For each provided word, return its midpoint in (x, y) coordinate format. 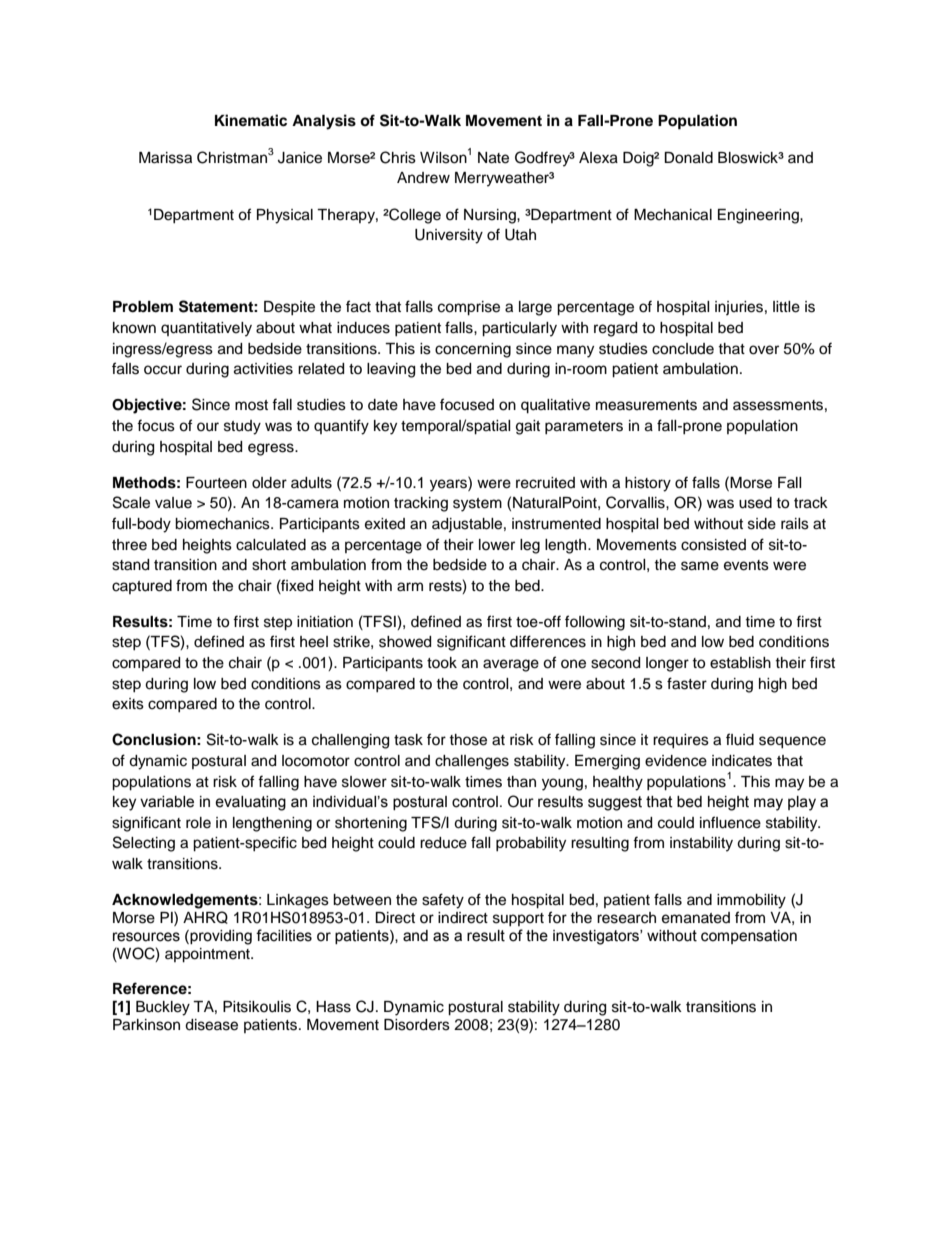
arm (410, 587)
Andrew (423, 178)
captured (142, 587)
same (700, 566)
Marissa (165, 158)
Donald (688, 158)
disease (211, 1025)
